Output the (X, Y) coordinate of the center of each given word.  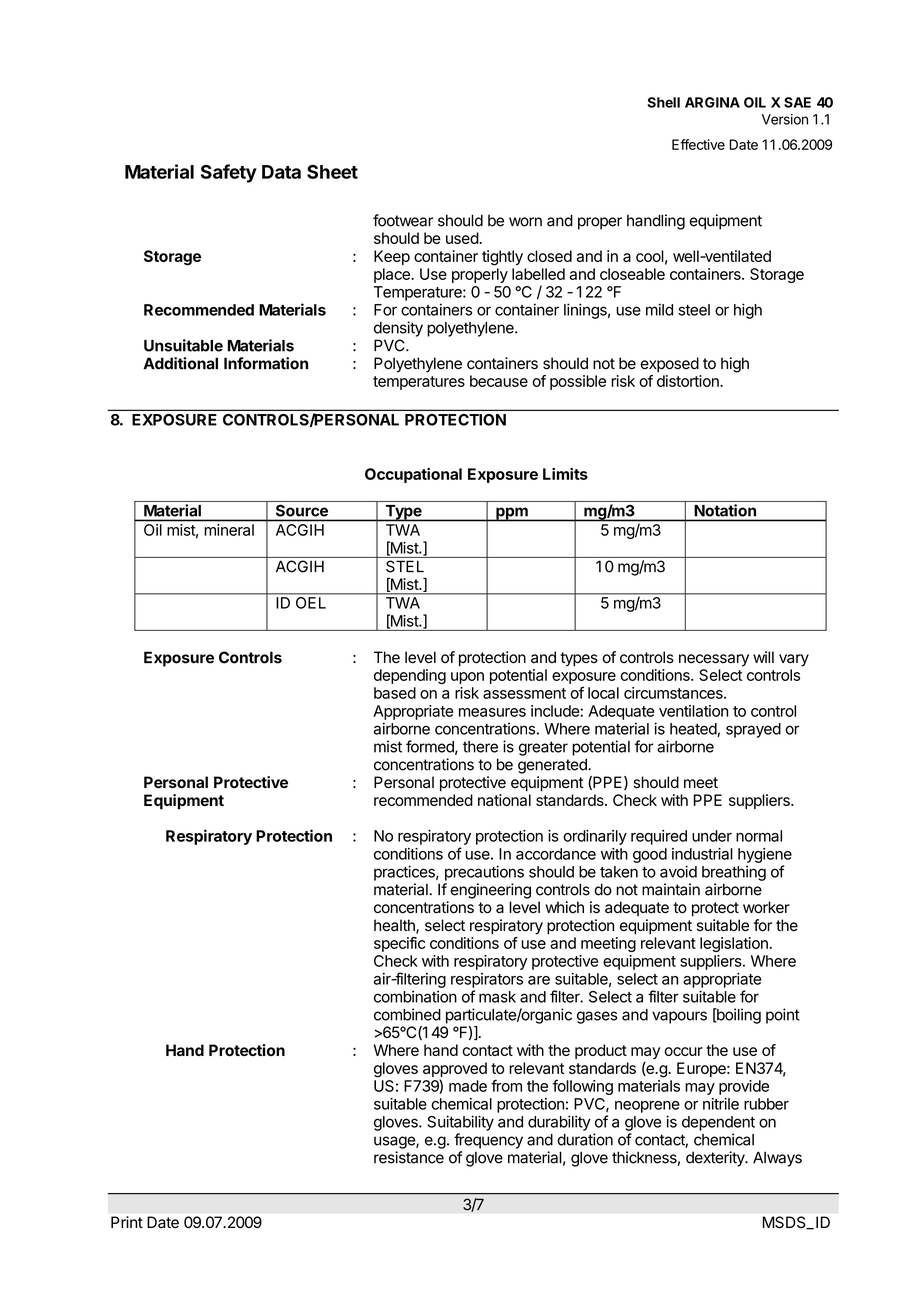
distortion (689, 381)
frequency (488, 1141)
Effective (698, 144)
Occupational (413, 475)
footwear (403, 220)
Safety (229, 173)
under (712, 836)
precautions (484, 873)
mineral (229, 530)
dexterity (716, 1159)
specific (399, 944)
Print (127, 1222)
